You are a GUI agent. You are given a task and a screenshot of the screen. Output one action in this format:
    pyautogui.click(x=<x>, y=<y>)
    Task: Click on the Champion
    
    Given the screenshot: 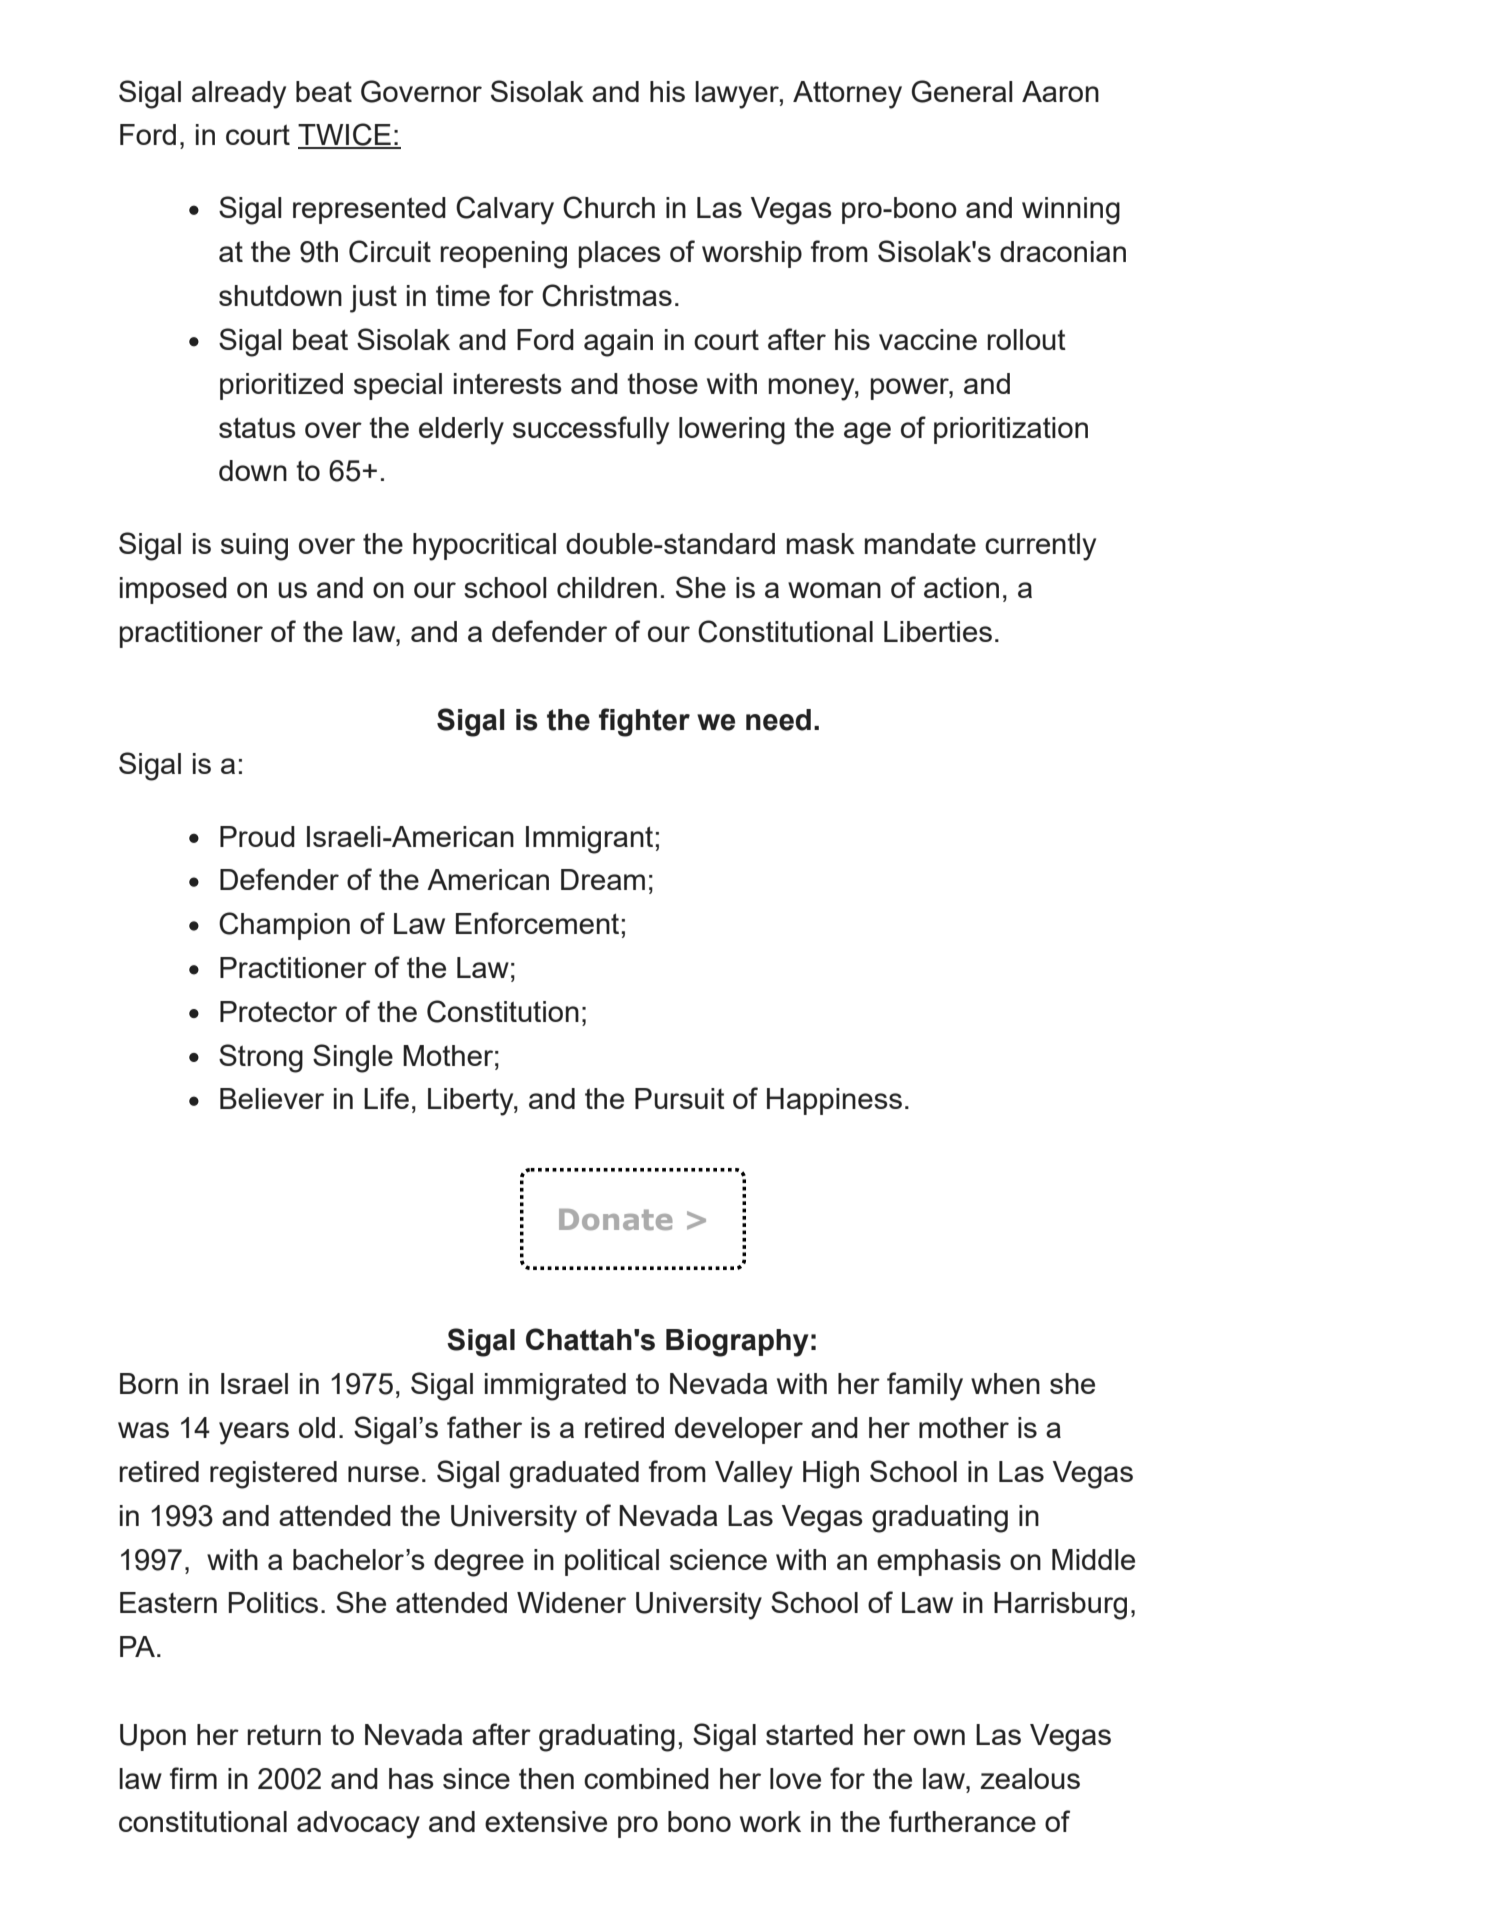 What is the action you would take?
    pyautogui.click(x=284, y=926)
